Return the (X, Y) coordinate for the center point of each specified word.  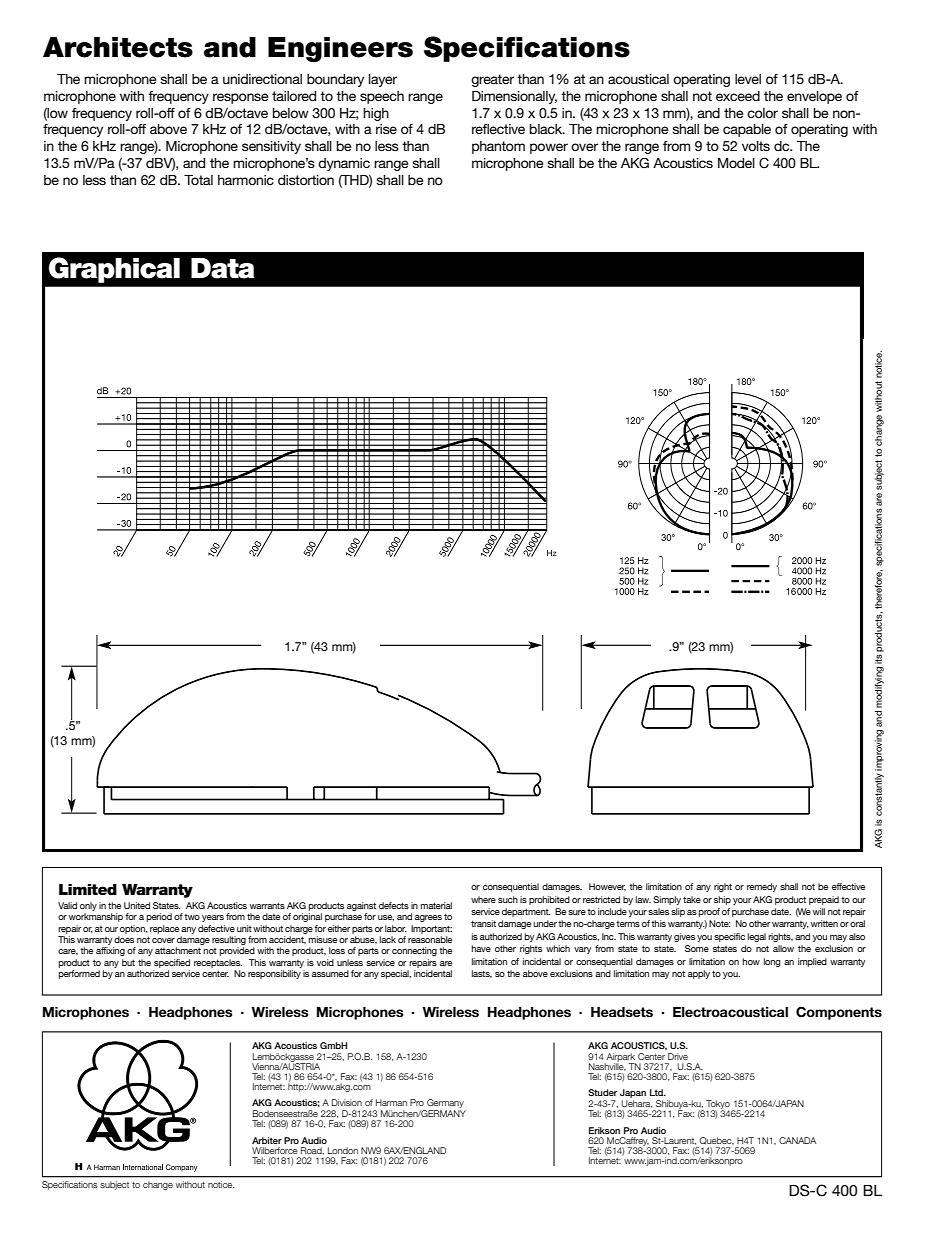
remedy (762, 887)
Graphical (114, 270)
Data (223, 268)
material (436, 905)
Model (736, 163)
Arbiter (267, 1140)
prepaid (824, 900)
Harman (391, 1102)
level (748, 79)
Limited (88, 889)
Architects (118, 47)
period (159, 917)
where (483, 899)
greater (492, 80)
